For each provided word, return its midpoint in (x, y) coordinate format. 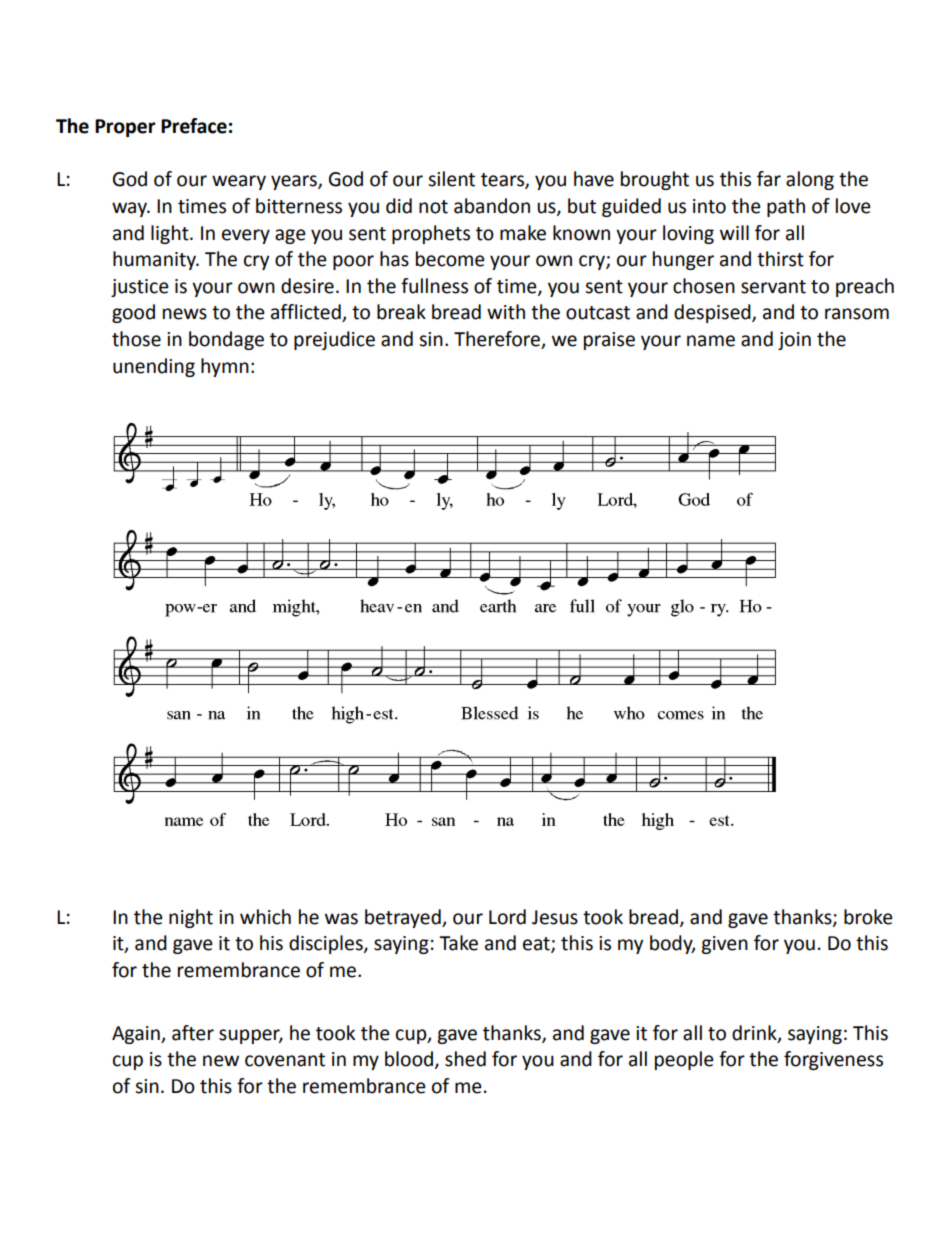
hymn (225, 367)
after (193, 1033)
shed (465, 1059)
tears (503, 181)
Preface (194, 126)
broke (868, 917)
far (769, 179)
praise (609, 341)
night (191, 918)
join (794, 341)
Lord (507, 917)
